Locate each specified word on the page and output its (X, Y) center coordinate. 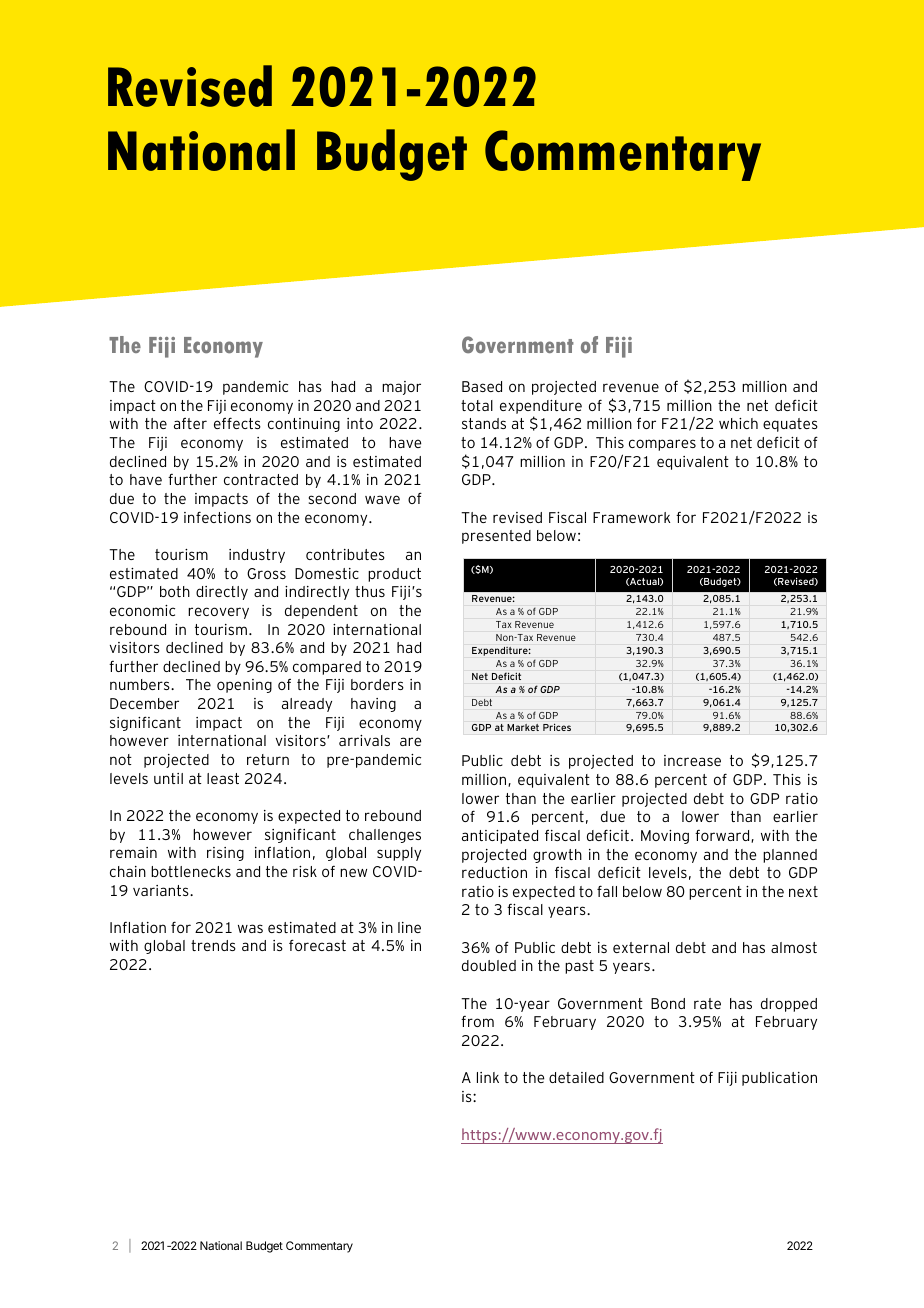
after (190, 423)
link (488, 1077)
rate (707, 1003)
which (738, 423)
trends (213, 945)
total (477, 405)
